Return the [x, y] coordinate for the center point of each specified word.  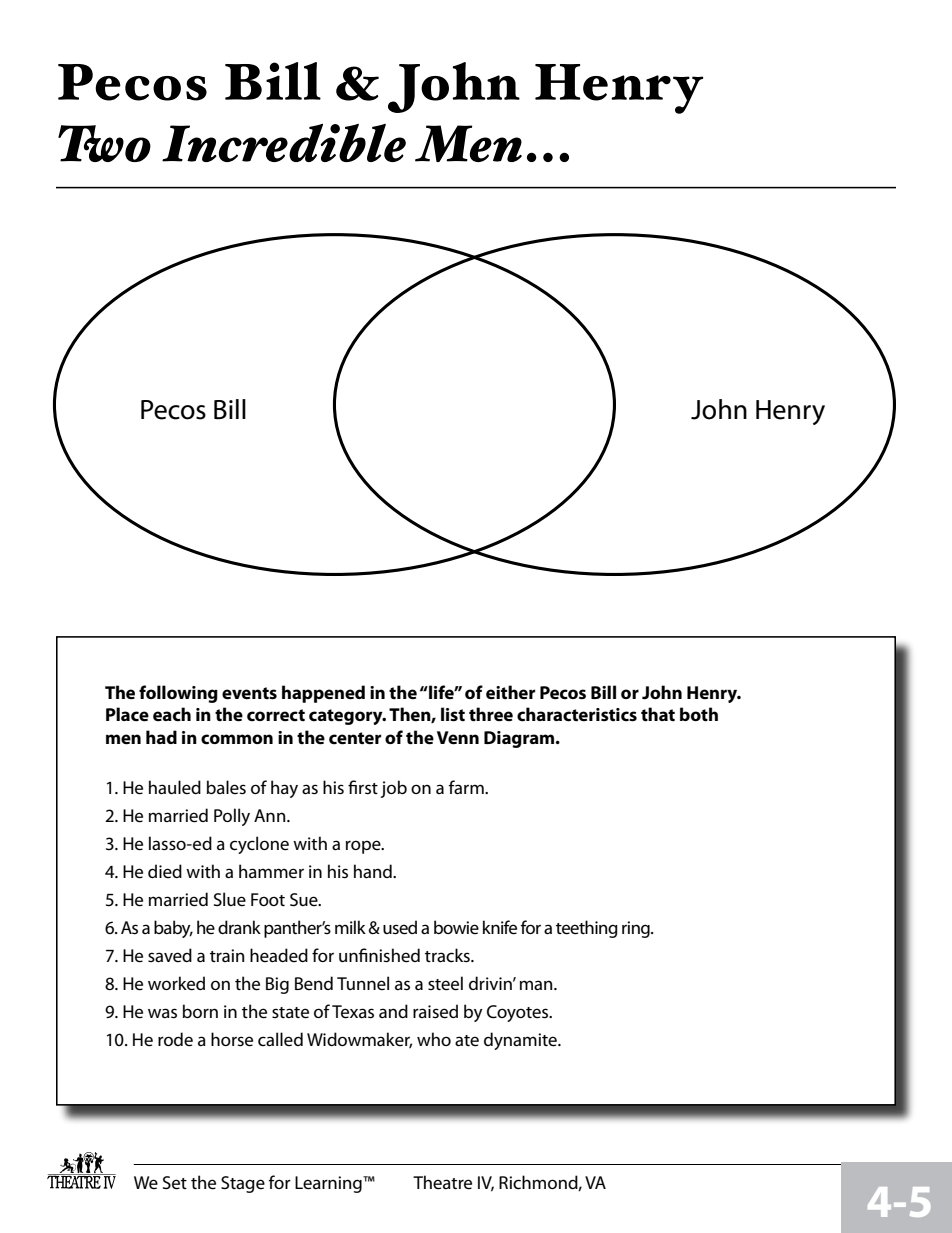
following [178, 694]
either [510, 692]
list [453, 714]
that [658, 714]
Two [104, 143]
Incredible [284, 143]
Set [175, 1183]
